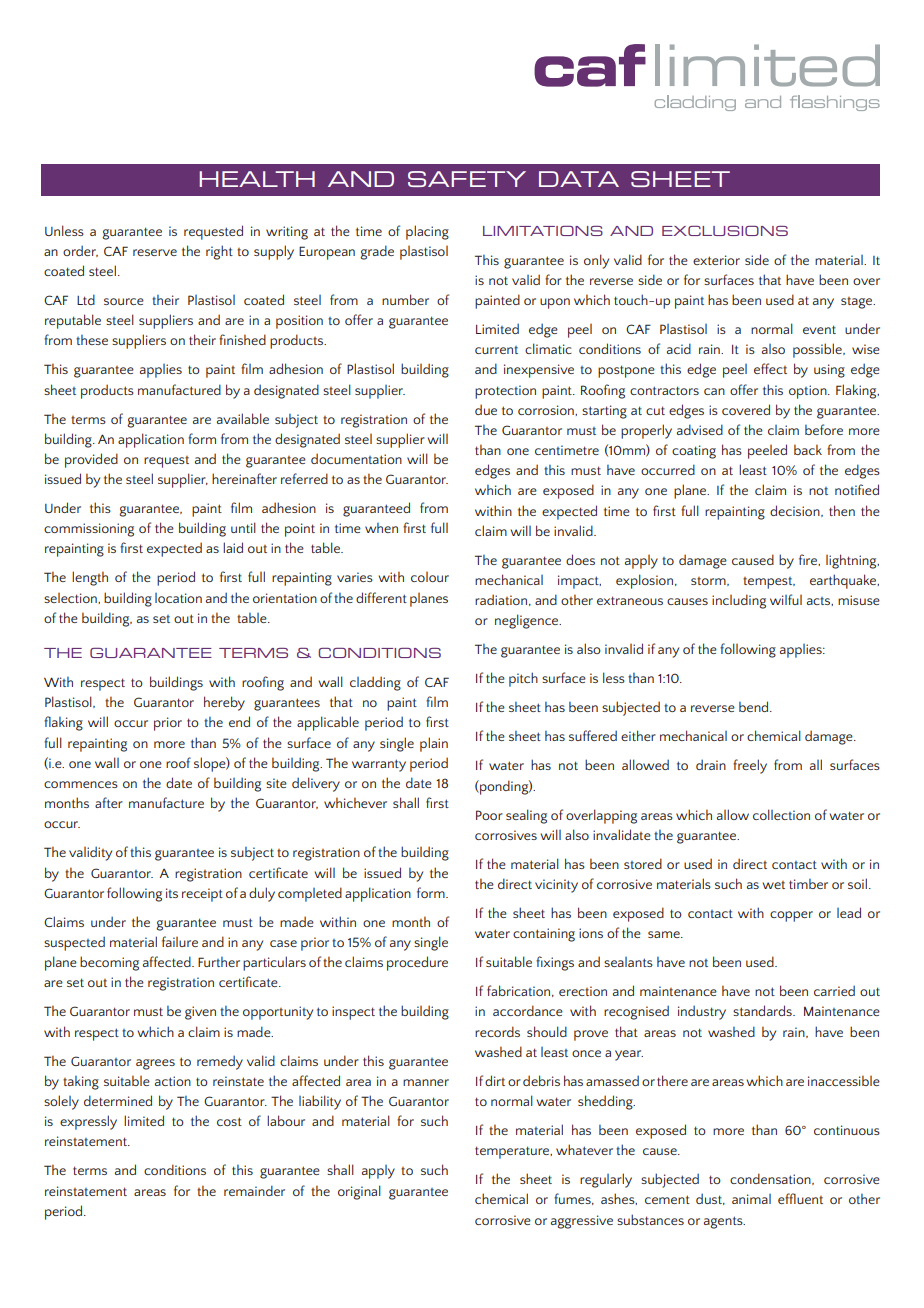  What do you see at coordinates (513, 1152) in the screenshot?
I see `temperature` at bounding box center [513, 1152].
